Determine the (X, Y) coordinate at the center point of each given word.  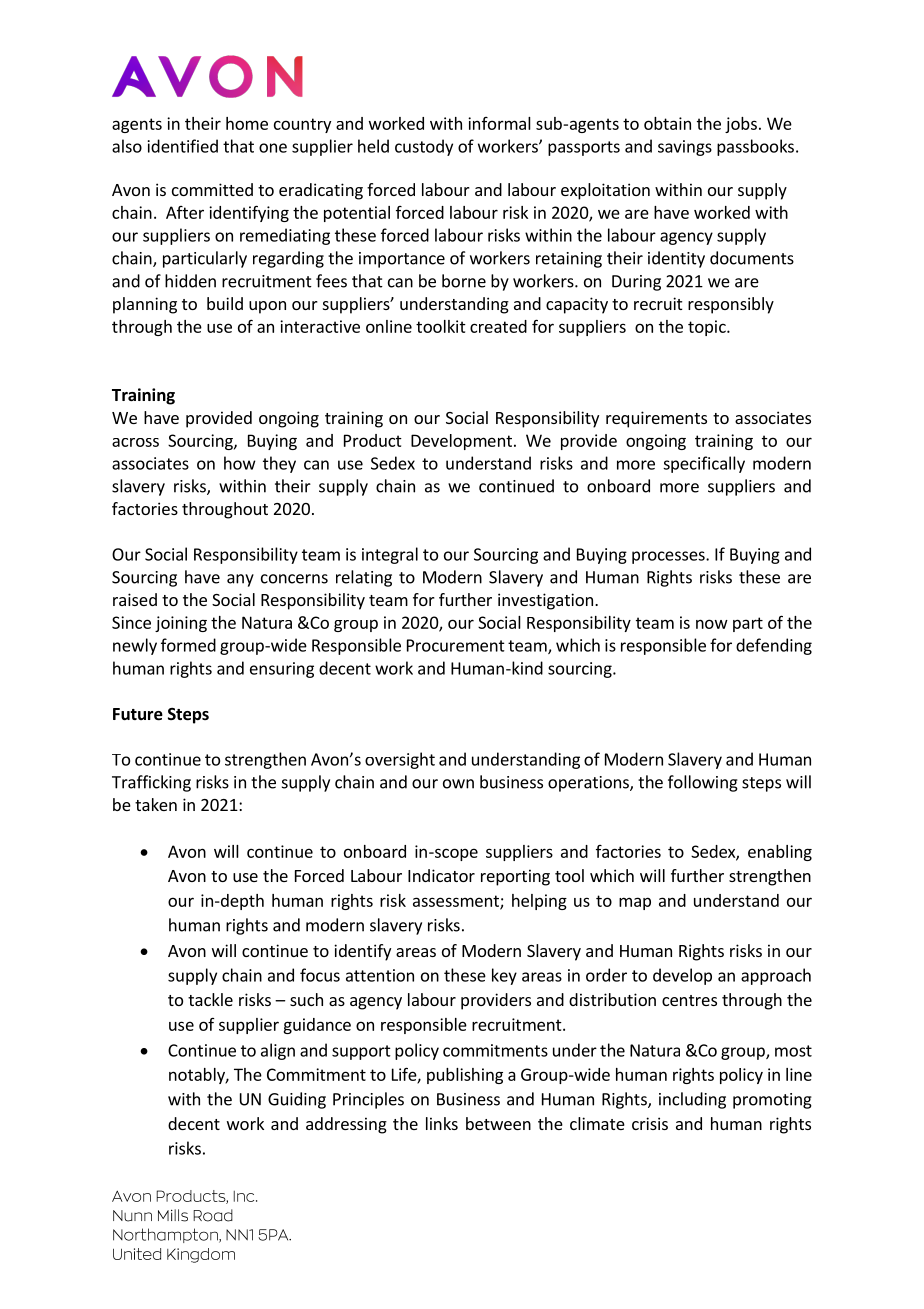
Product (373, 440)
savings (685, 148)
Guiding (297, 1100)
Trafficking (151, 783)
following (703, 783)
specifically (704, 464)
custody (424, 147)
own (458, 784)
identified (183, 146)
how (240, 463)
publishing (465, 1076)
